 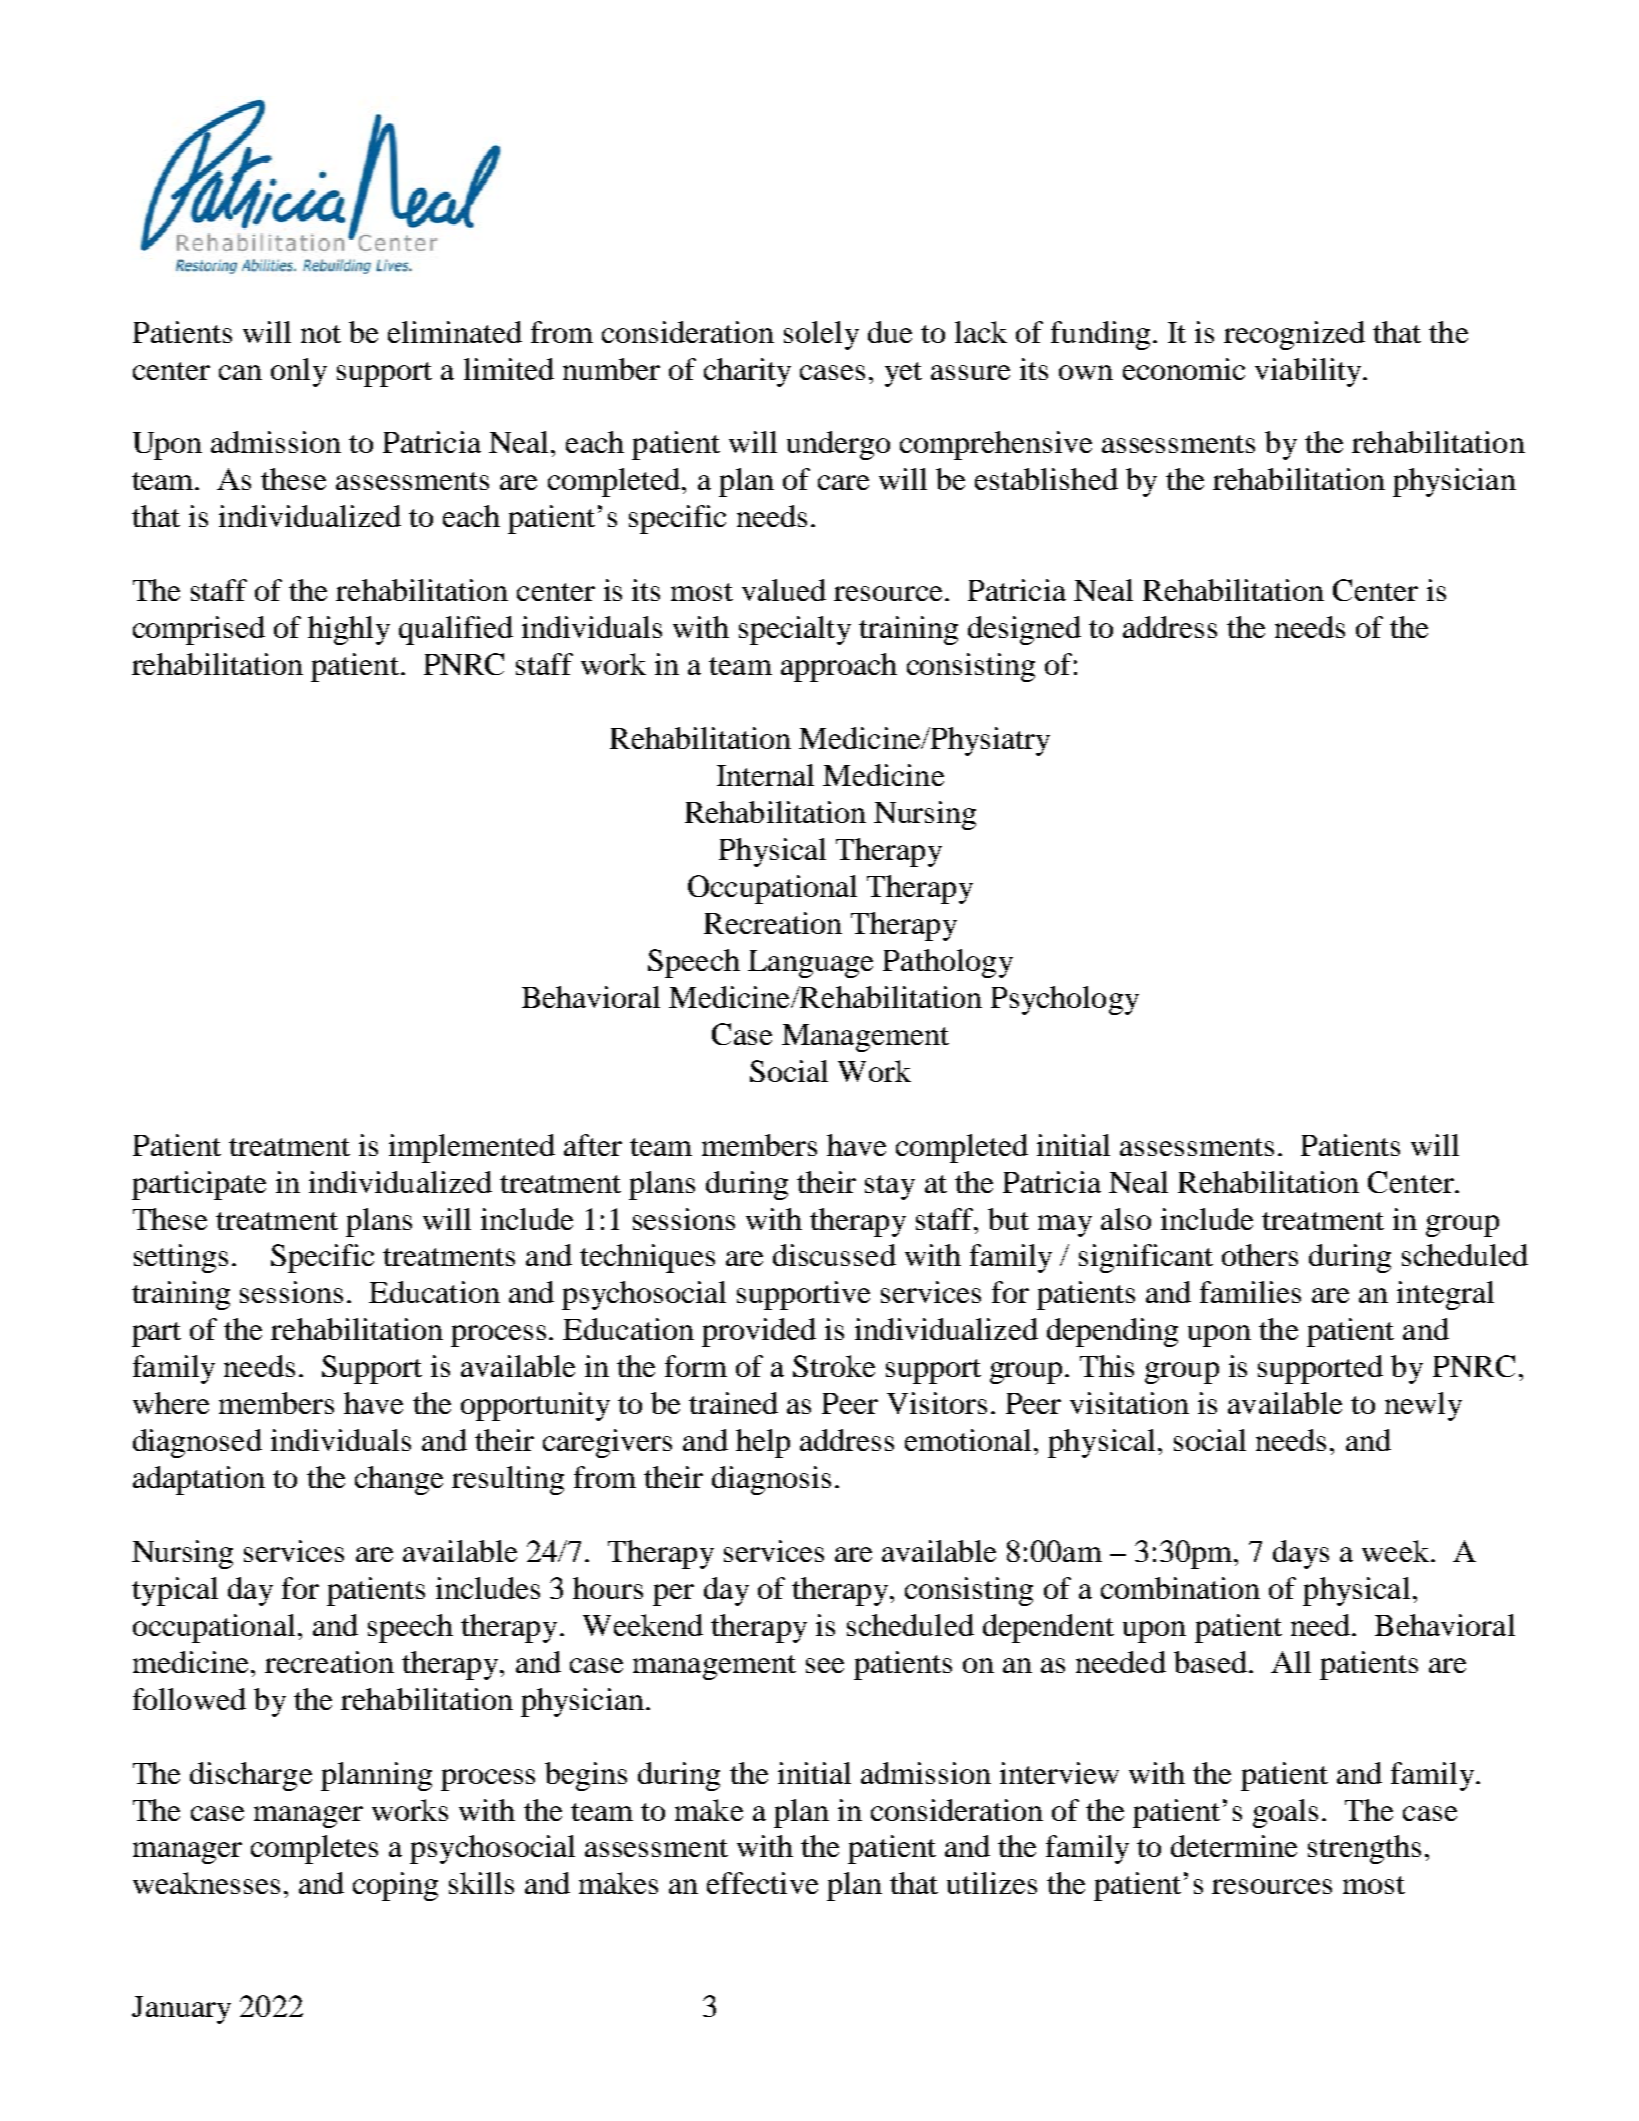 What do you see at coordinates (759, 1332) in the screenshot?
I see `provided` at bounding box center [759, 1332].
